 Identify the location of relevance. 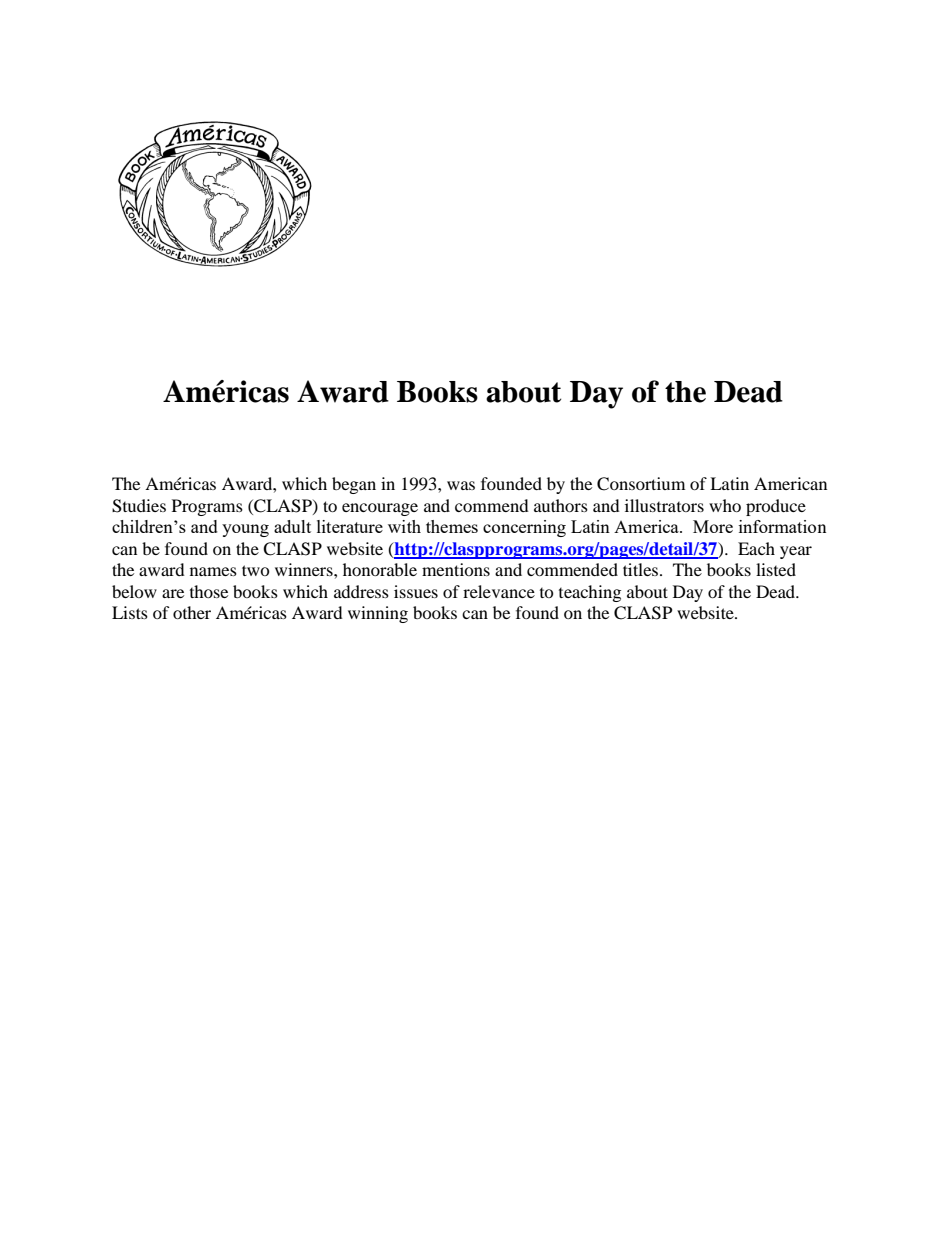
(499, 591).
